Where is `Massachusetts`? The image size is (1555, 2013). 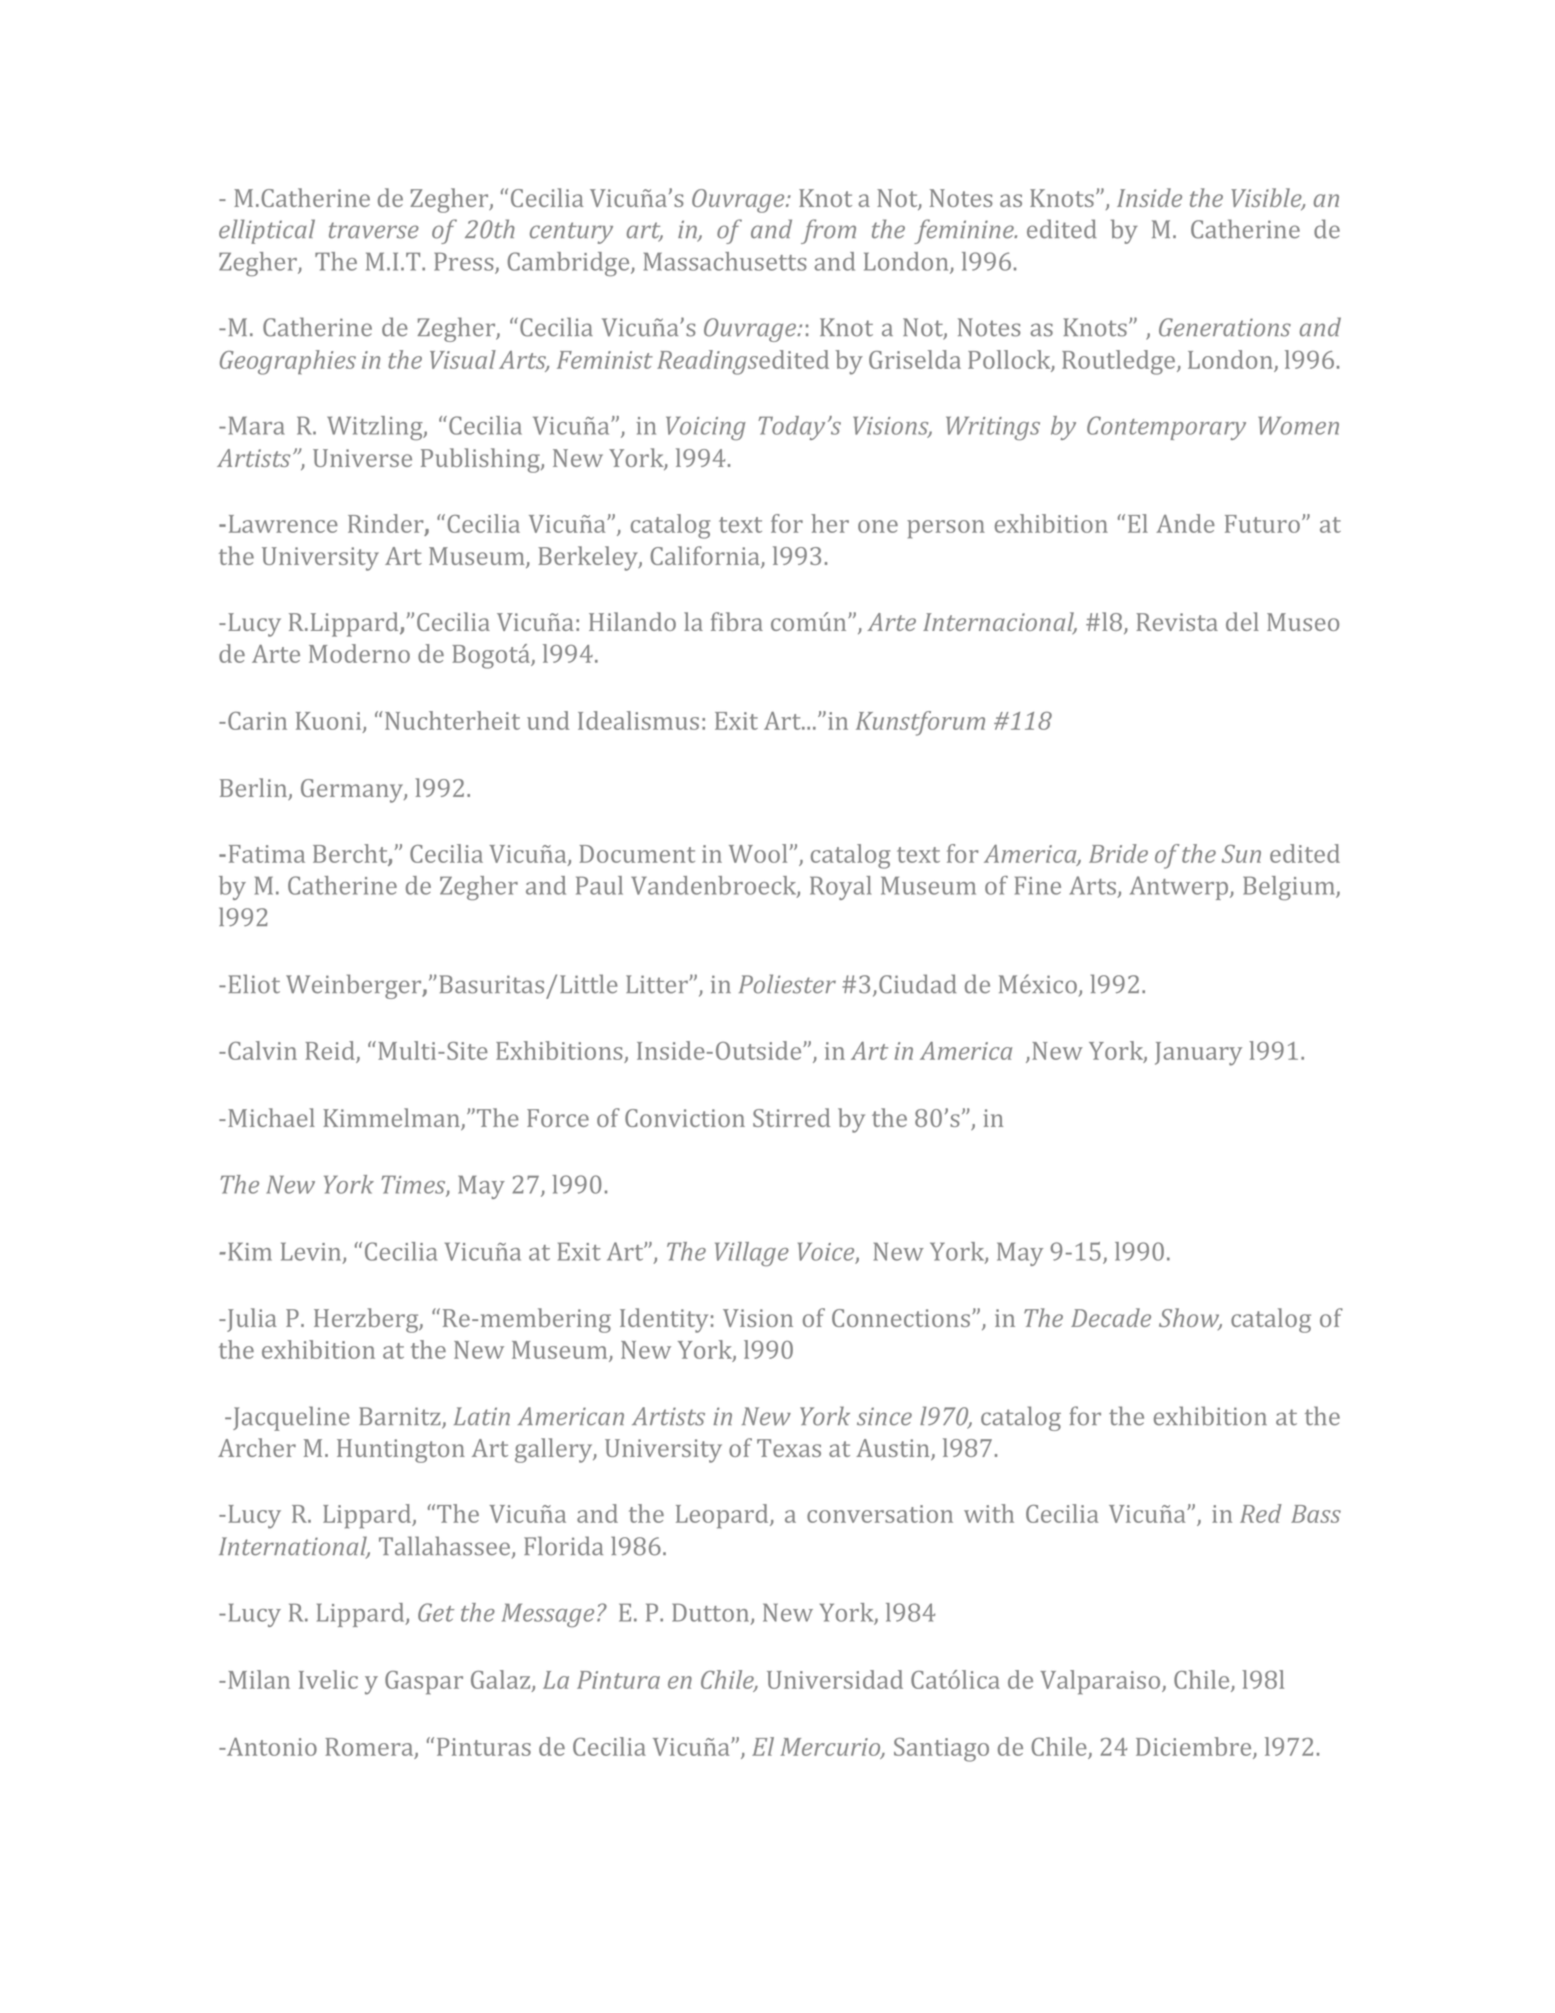 Massachusetts is located at coordinates (725, 261).
